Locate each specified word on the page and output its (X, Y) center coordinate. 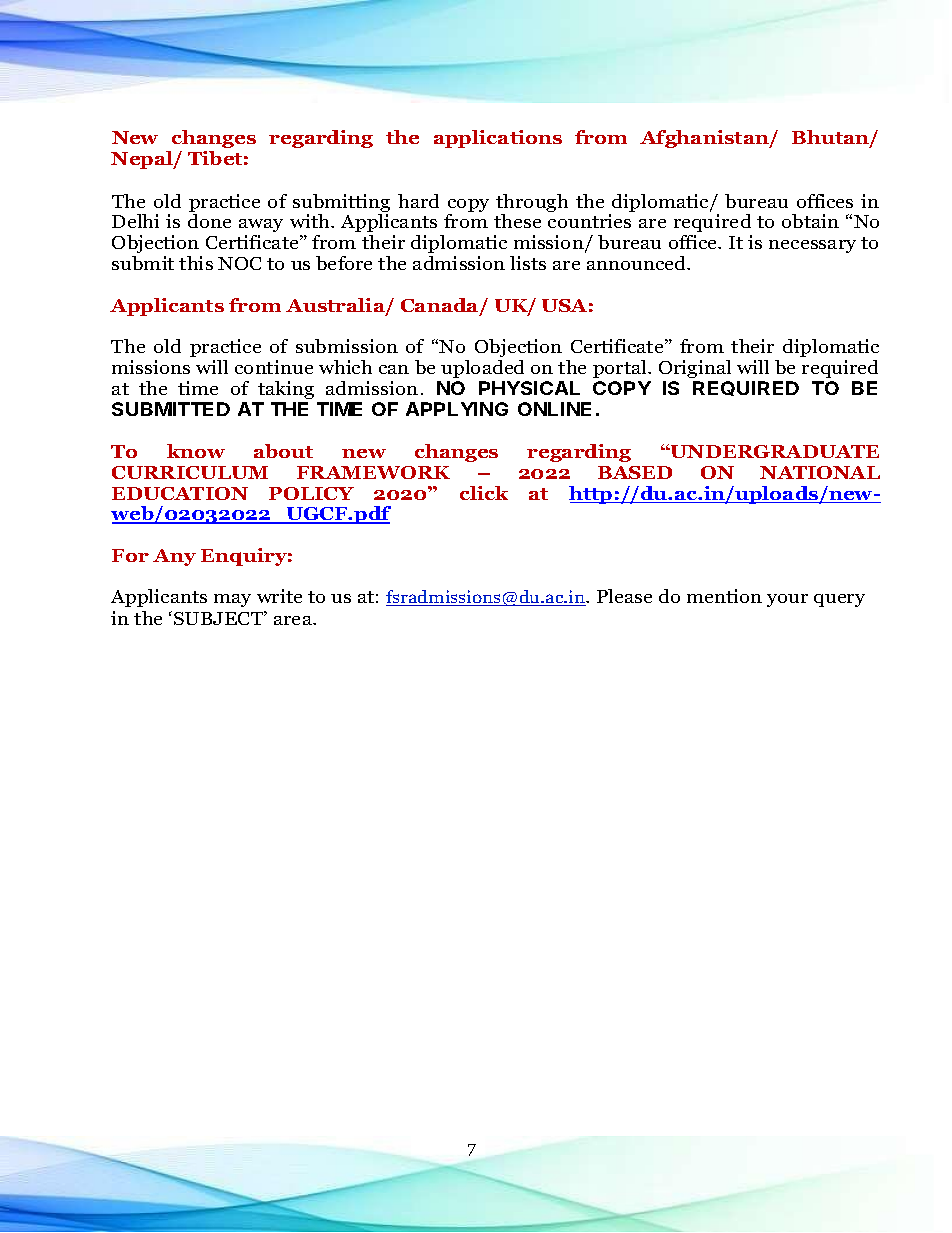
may (232, 600)
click (484, 493)
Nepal (143, 160)
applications (498, 139)
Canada (441, 306)
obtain (810, 221)
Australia (336, 306)
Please (624, 596)
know (196, 451)
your (787, 600)
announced (638, 263)
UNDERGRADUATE (774, 451)
